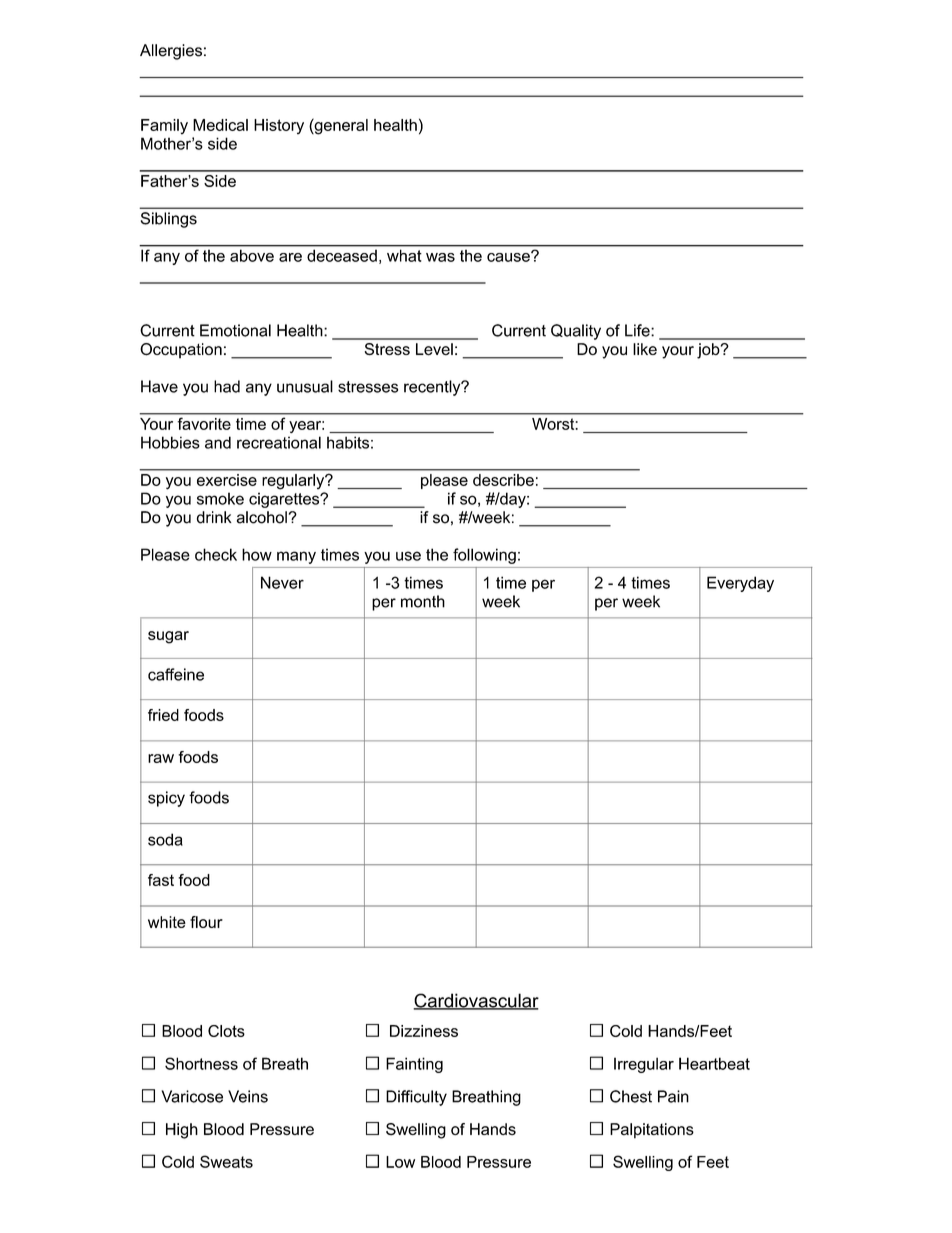 This screenshot has width=952, height=1233. I want to click on flour, so click(206, 922).
